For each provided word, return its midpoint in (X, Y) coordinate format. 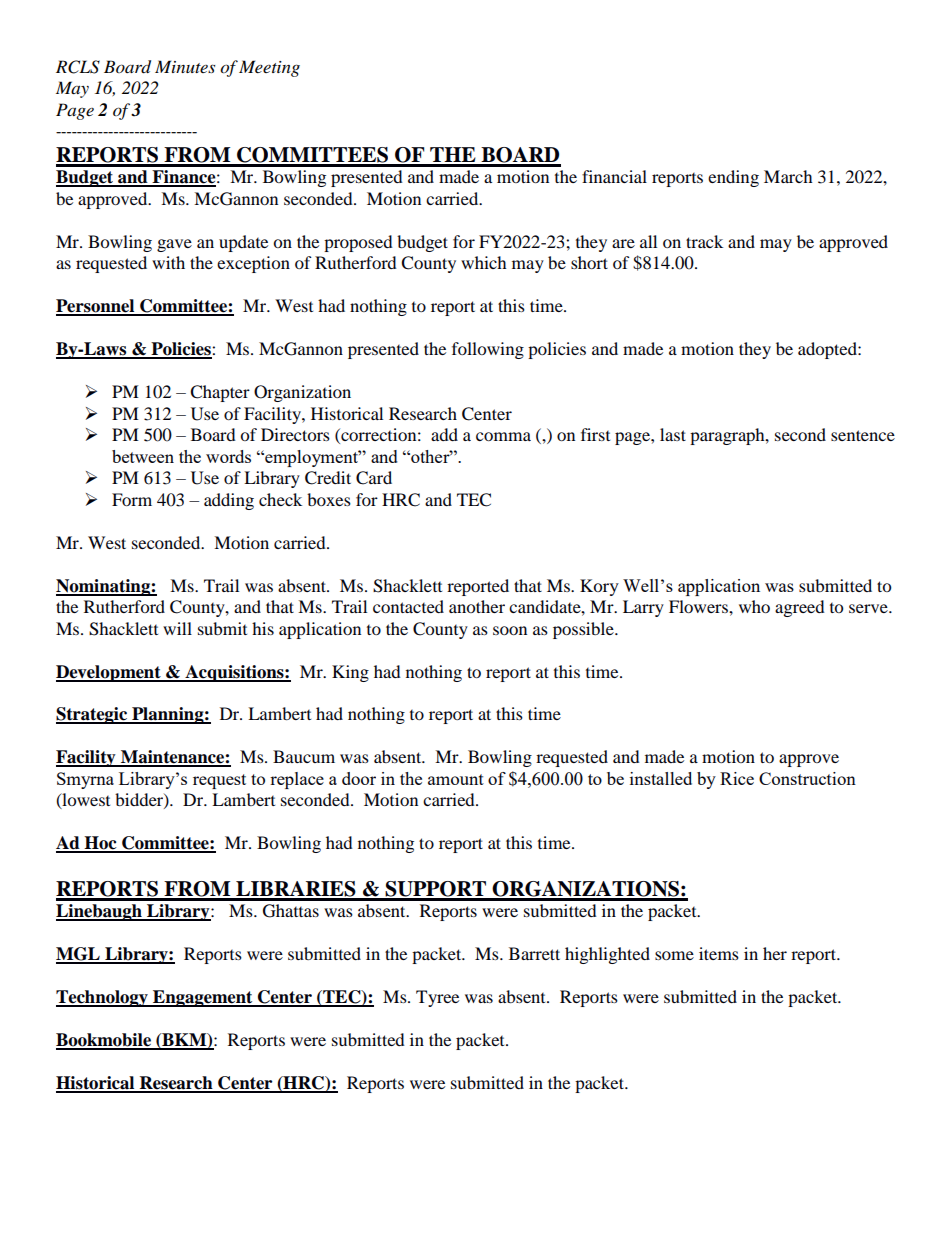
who (754, 606)
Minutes (185, 66)
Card (374, 478)
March (788, 176)
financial (614, 176)
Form (132, 499)
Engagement (203, 998)
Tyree (437, 998)
